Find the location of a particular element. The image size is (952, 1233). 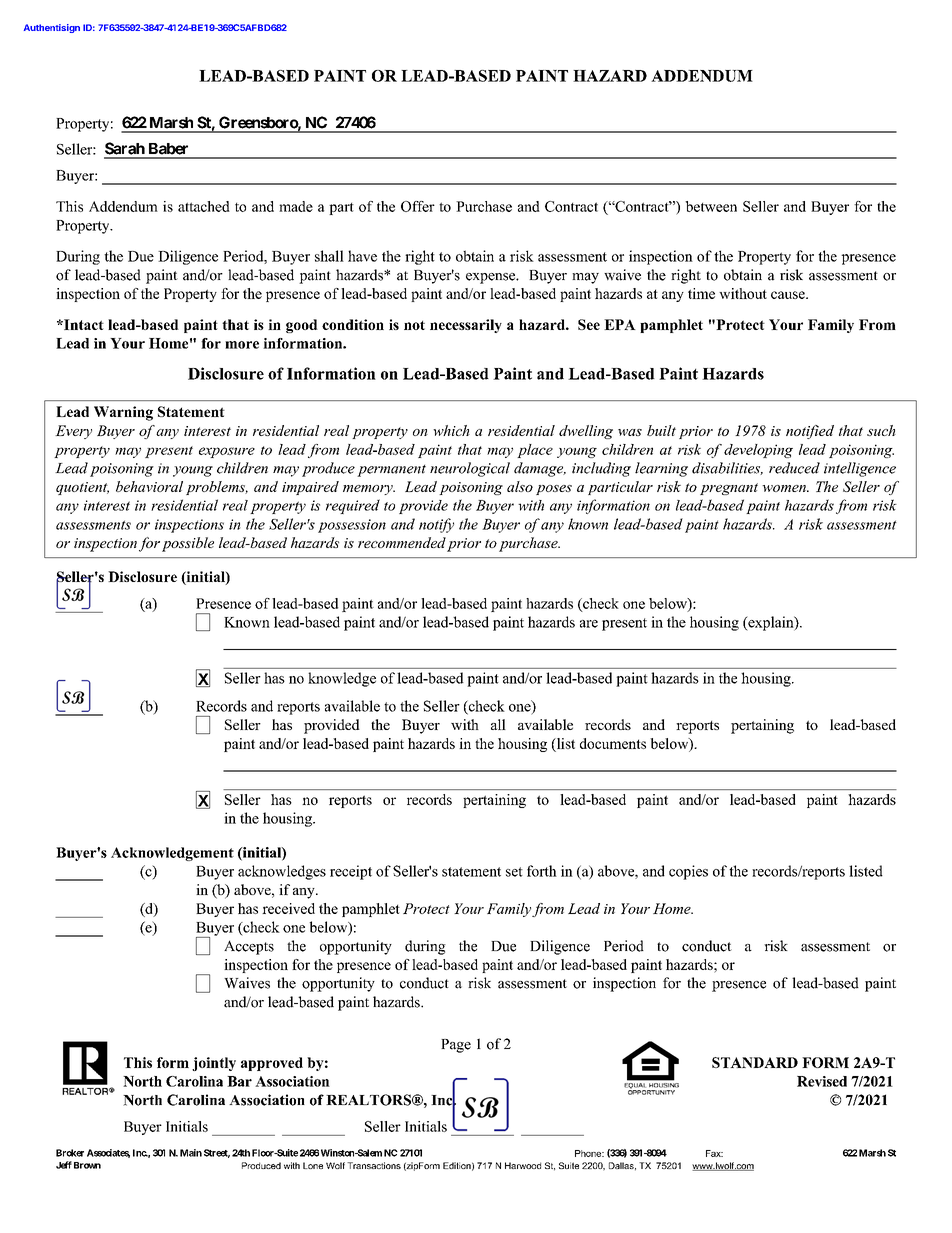

are is located at coordinates (589, 624).
